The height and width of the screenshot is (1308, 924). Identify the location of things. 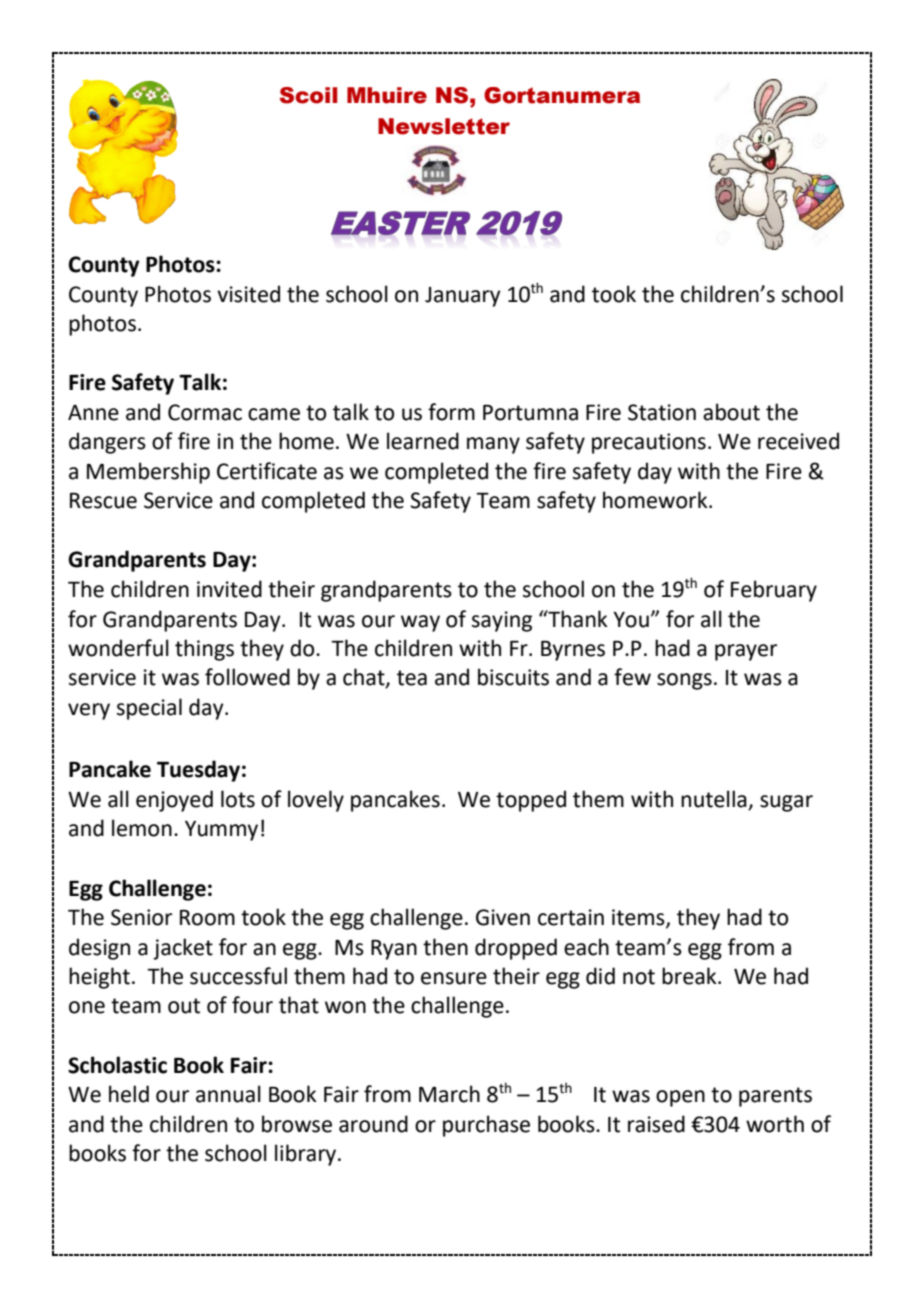
(204, 650).
